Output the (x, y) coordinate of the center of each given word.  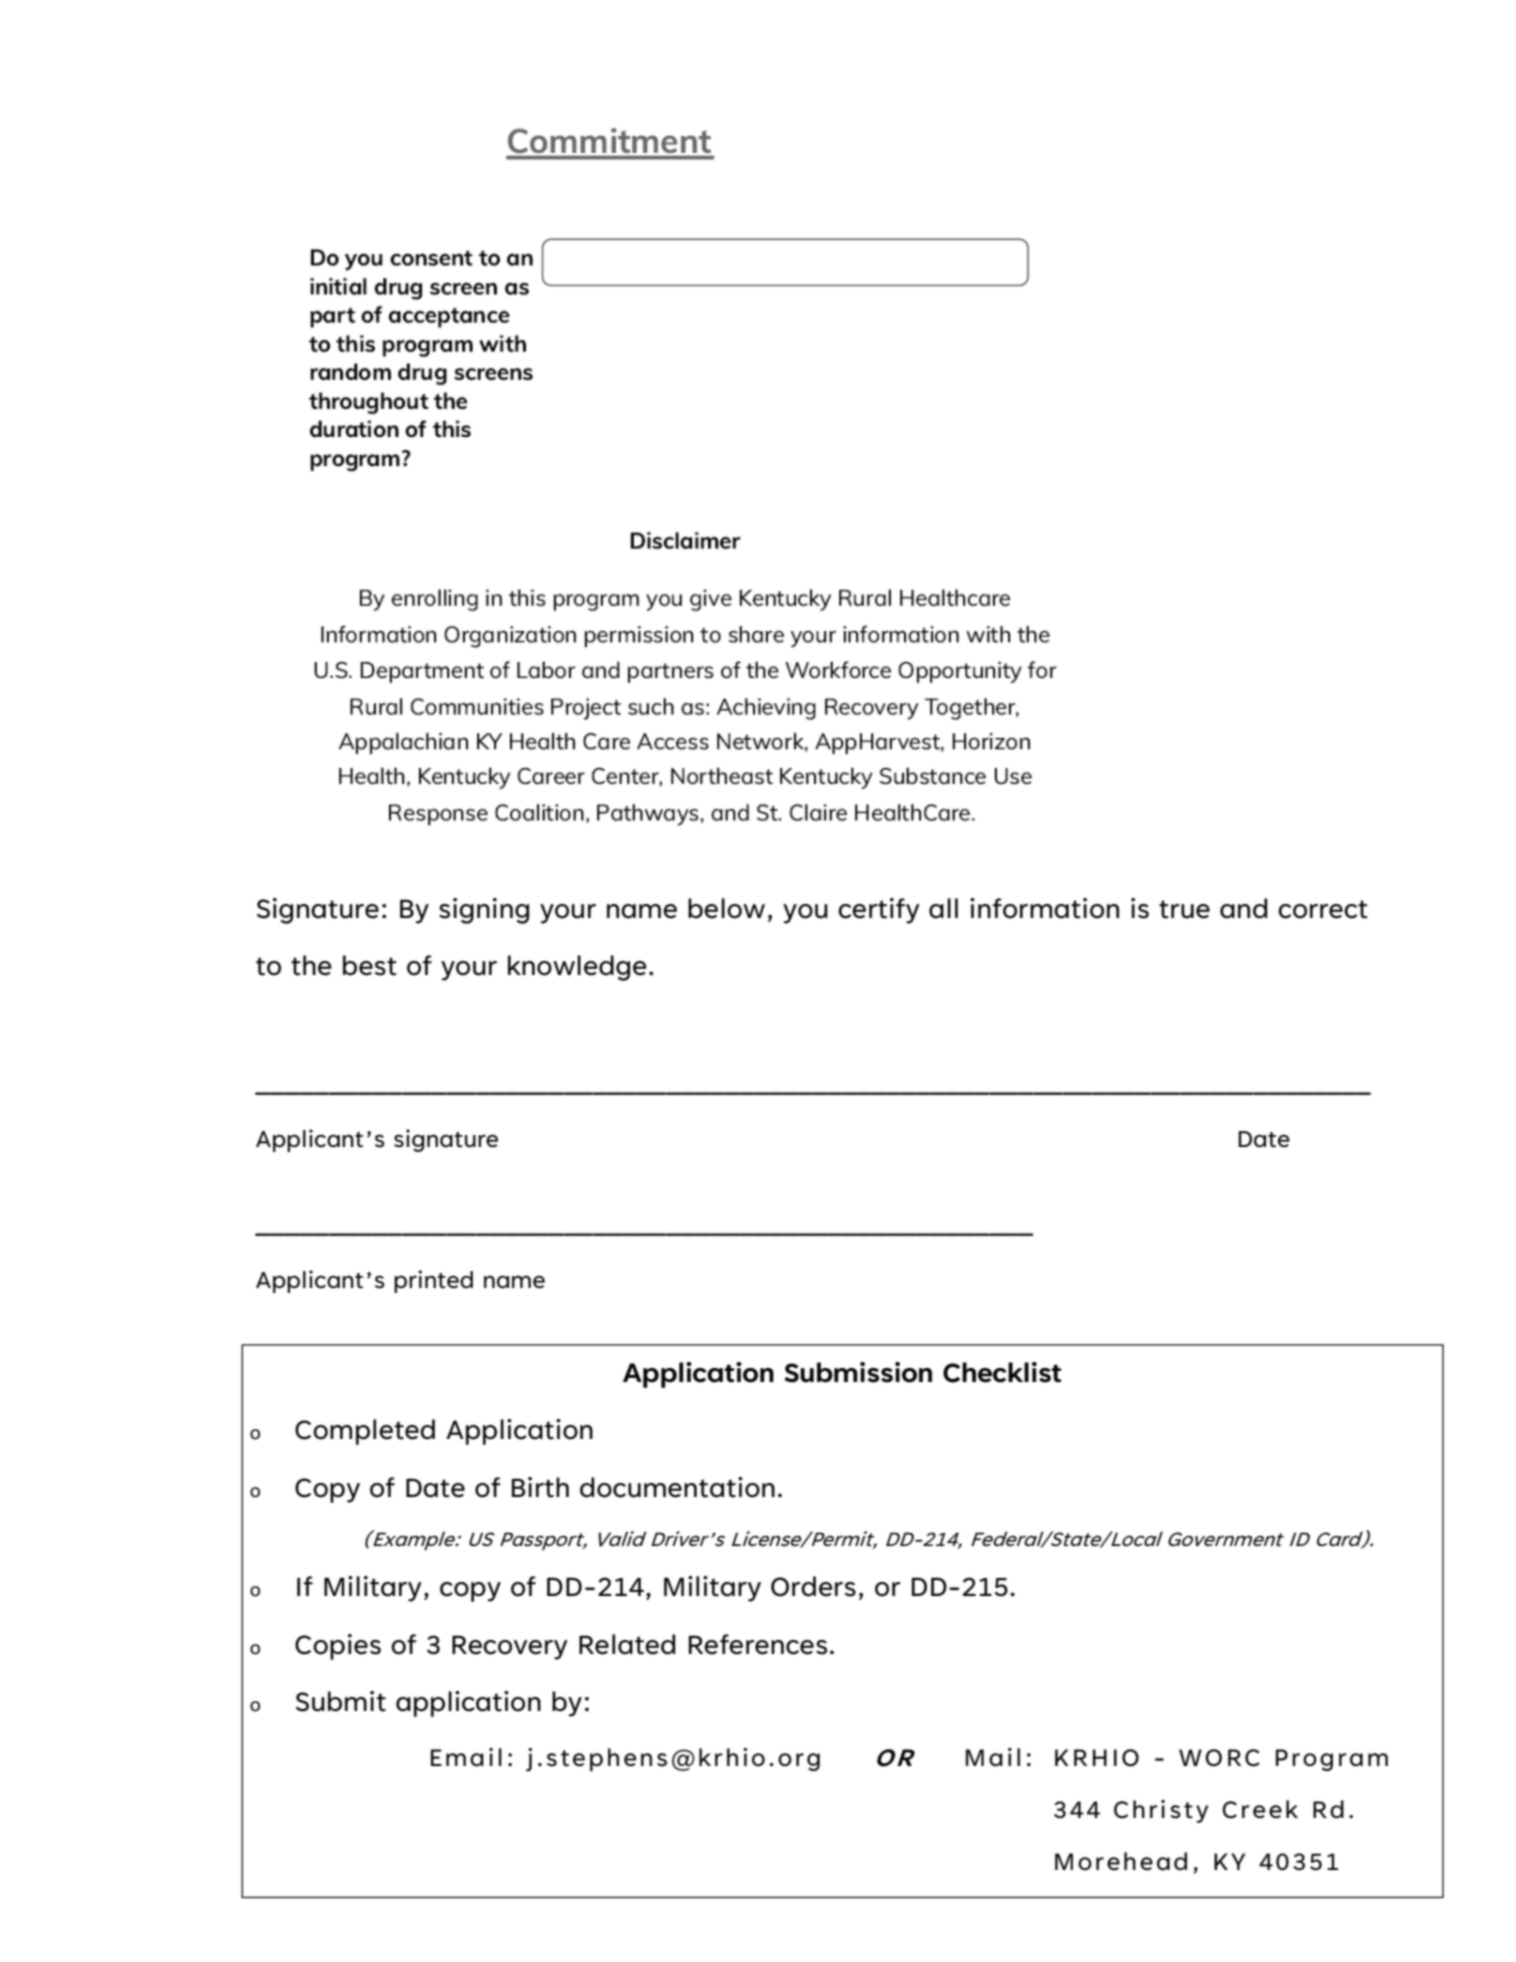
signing (484, 911)
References (758, 1644)
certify (879, 911)
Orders (813, 1586)
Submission (858, 1372)
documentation (677, 1487)
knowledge (577, 968)
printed (433, 1281)
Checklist (1002, 1372)
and (1243, 908)
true (1184, 909)
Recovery (510, 1648)
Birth (540, 1487)
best (370, 965)
